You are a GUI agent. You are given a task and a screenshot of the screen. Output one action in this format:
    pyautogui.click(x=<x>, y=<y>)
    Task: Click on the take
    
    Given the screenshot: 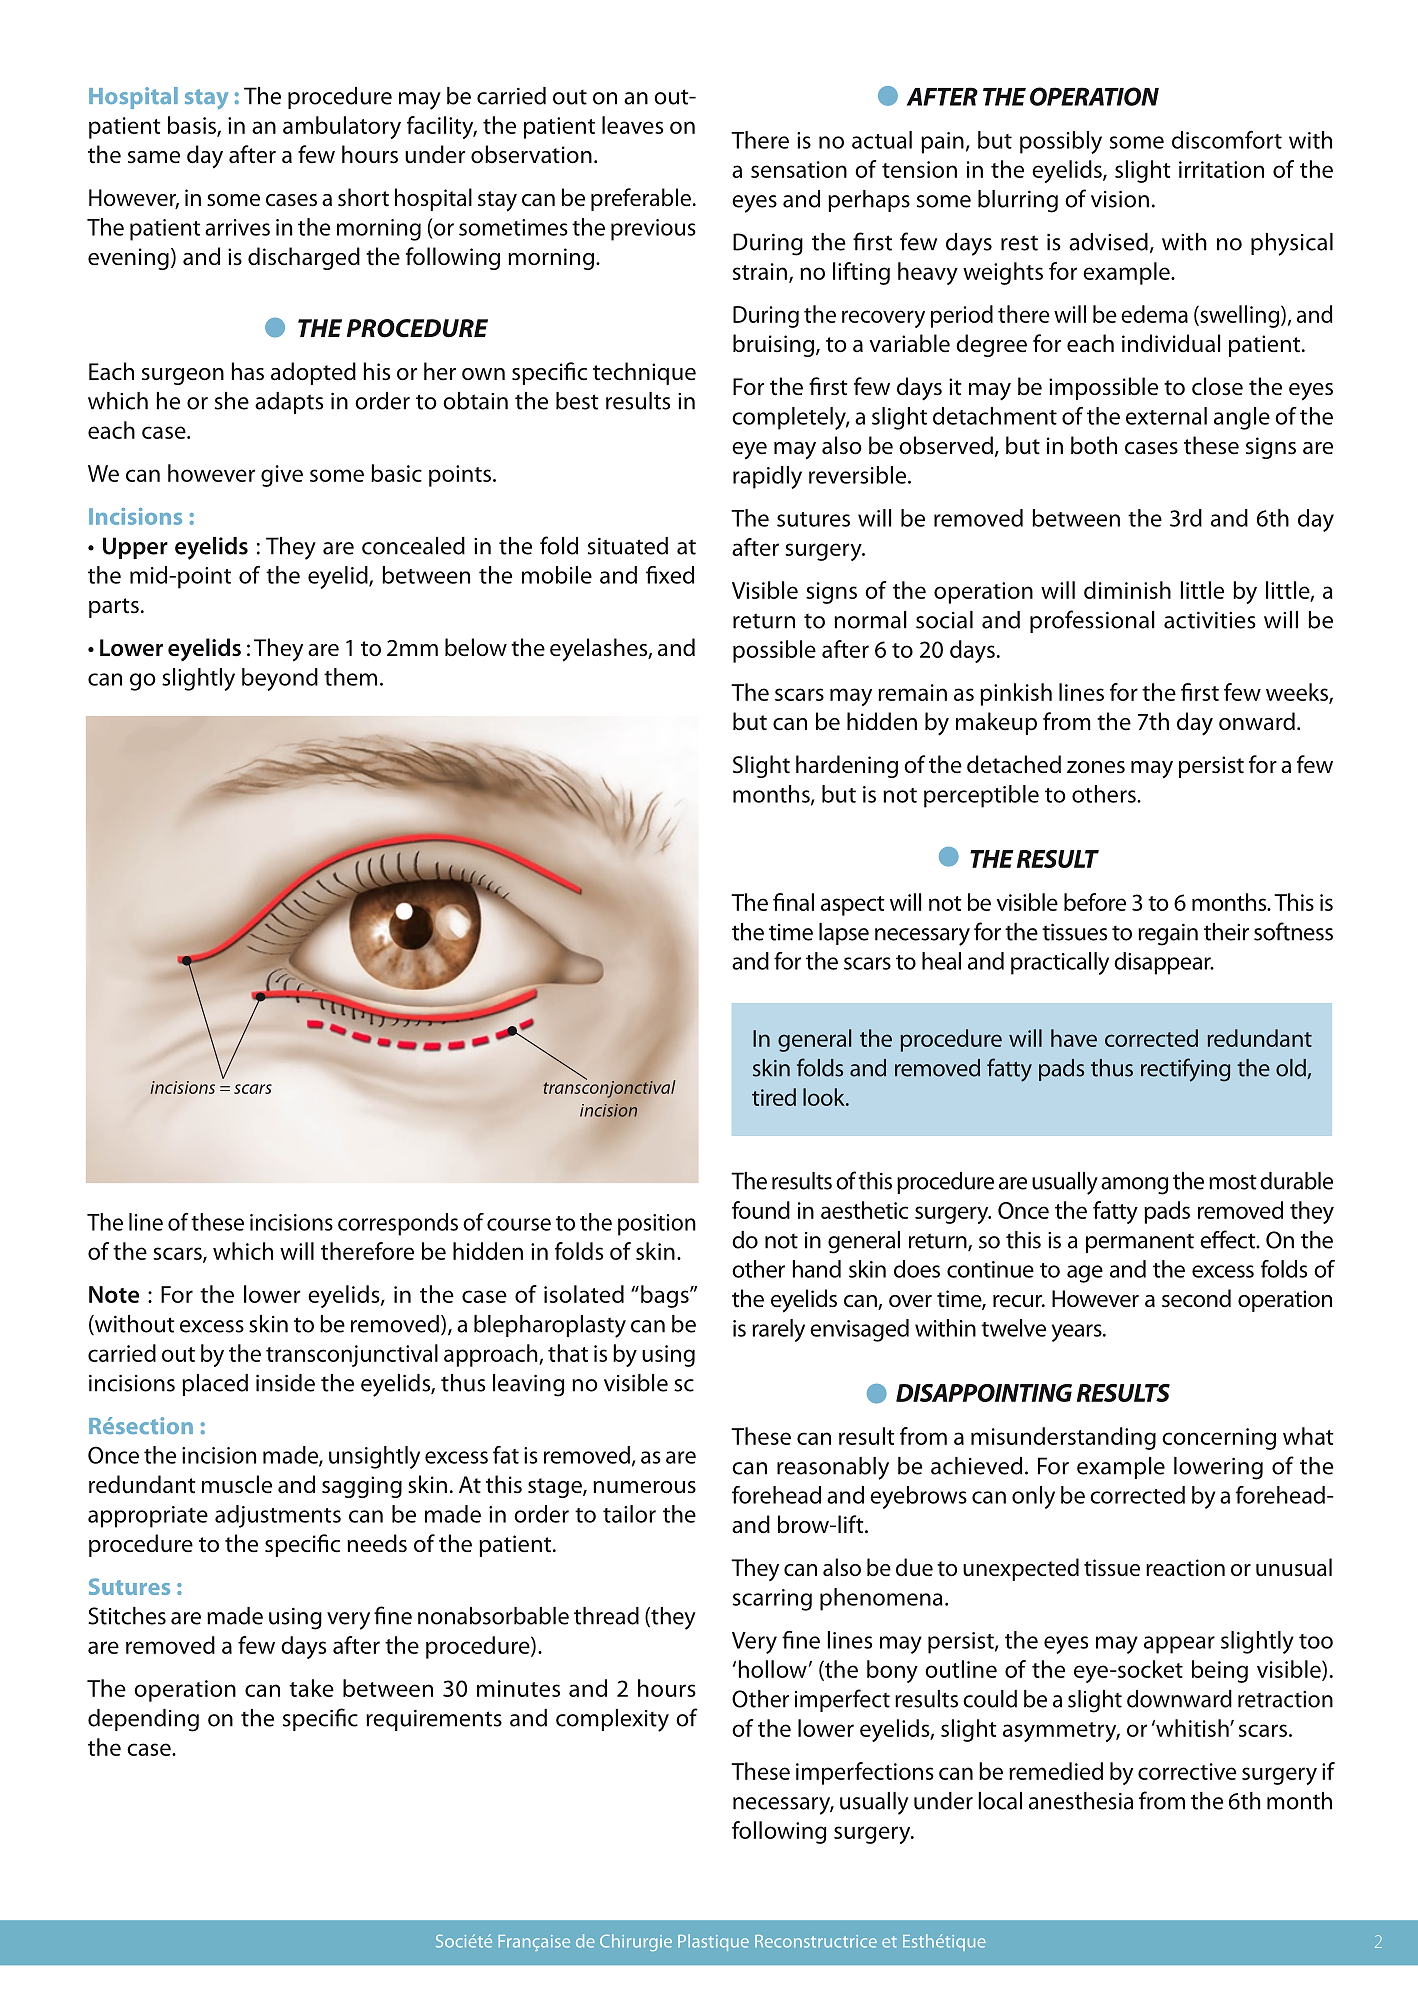 What is the action you would take?
    pyautogui.click(x=311, y=1688)
